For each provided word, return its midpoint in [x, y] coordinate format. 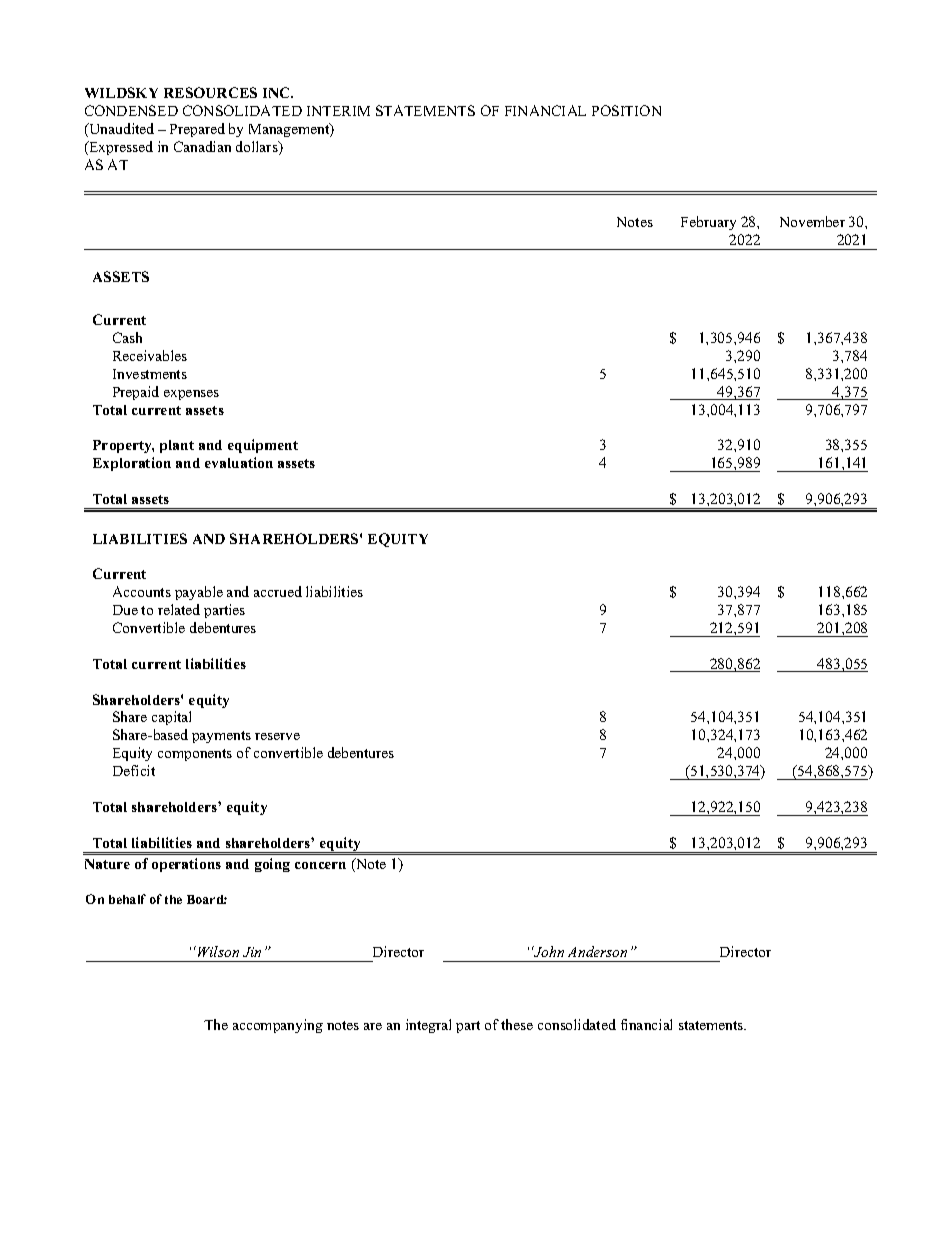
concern [320, 865]
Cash [127, 337]
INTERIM [338, 111]
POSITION [626, 110]
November [812, 221]
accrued [278, 591]
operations [186, 865]
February [708, 223]
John [548, 951]
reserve [277, 736]
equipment [263, 446]
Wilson [218, 951]
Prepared [197, 130]
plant [177, 446]
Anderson [597, 951]
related [179, 609]
